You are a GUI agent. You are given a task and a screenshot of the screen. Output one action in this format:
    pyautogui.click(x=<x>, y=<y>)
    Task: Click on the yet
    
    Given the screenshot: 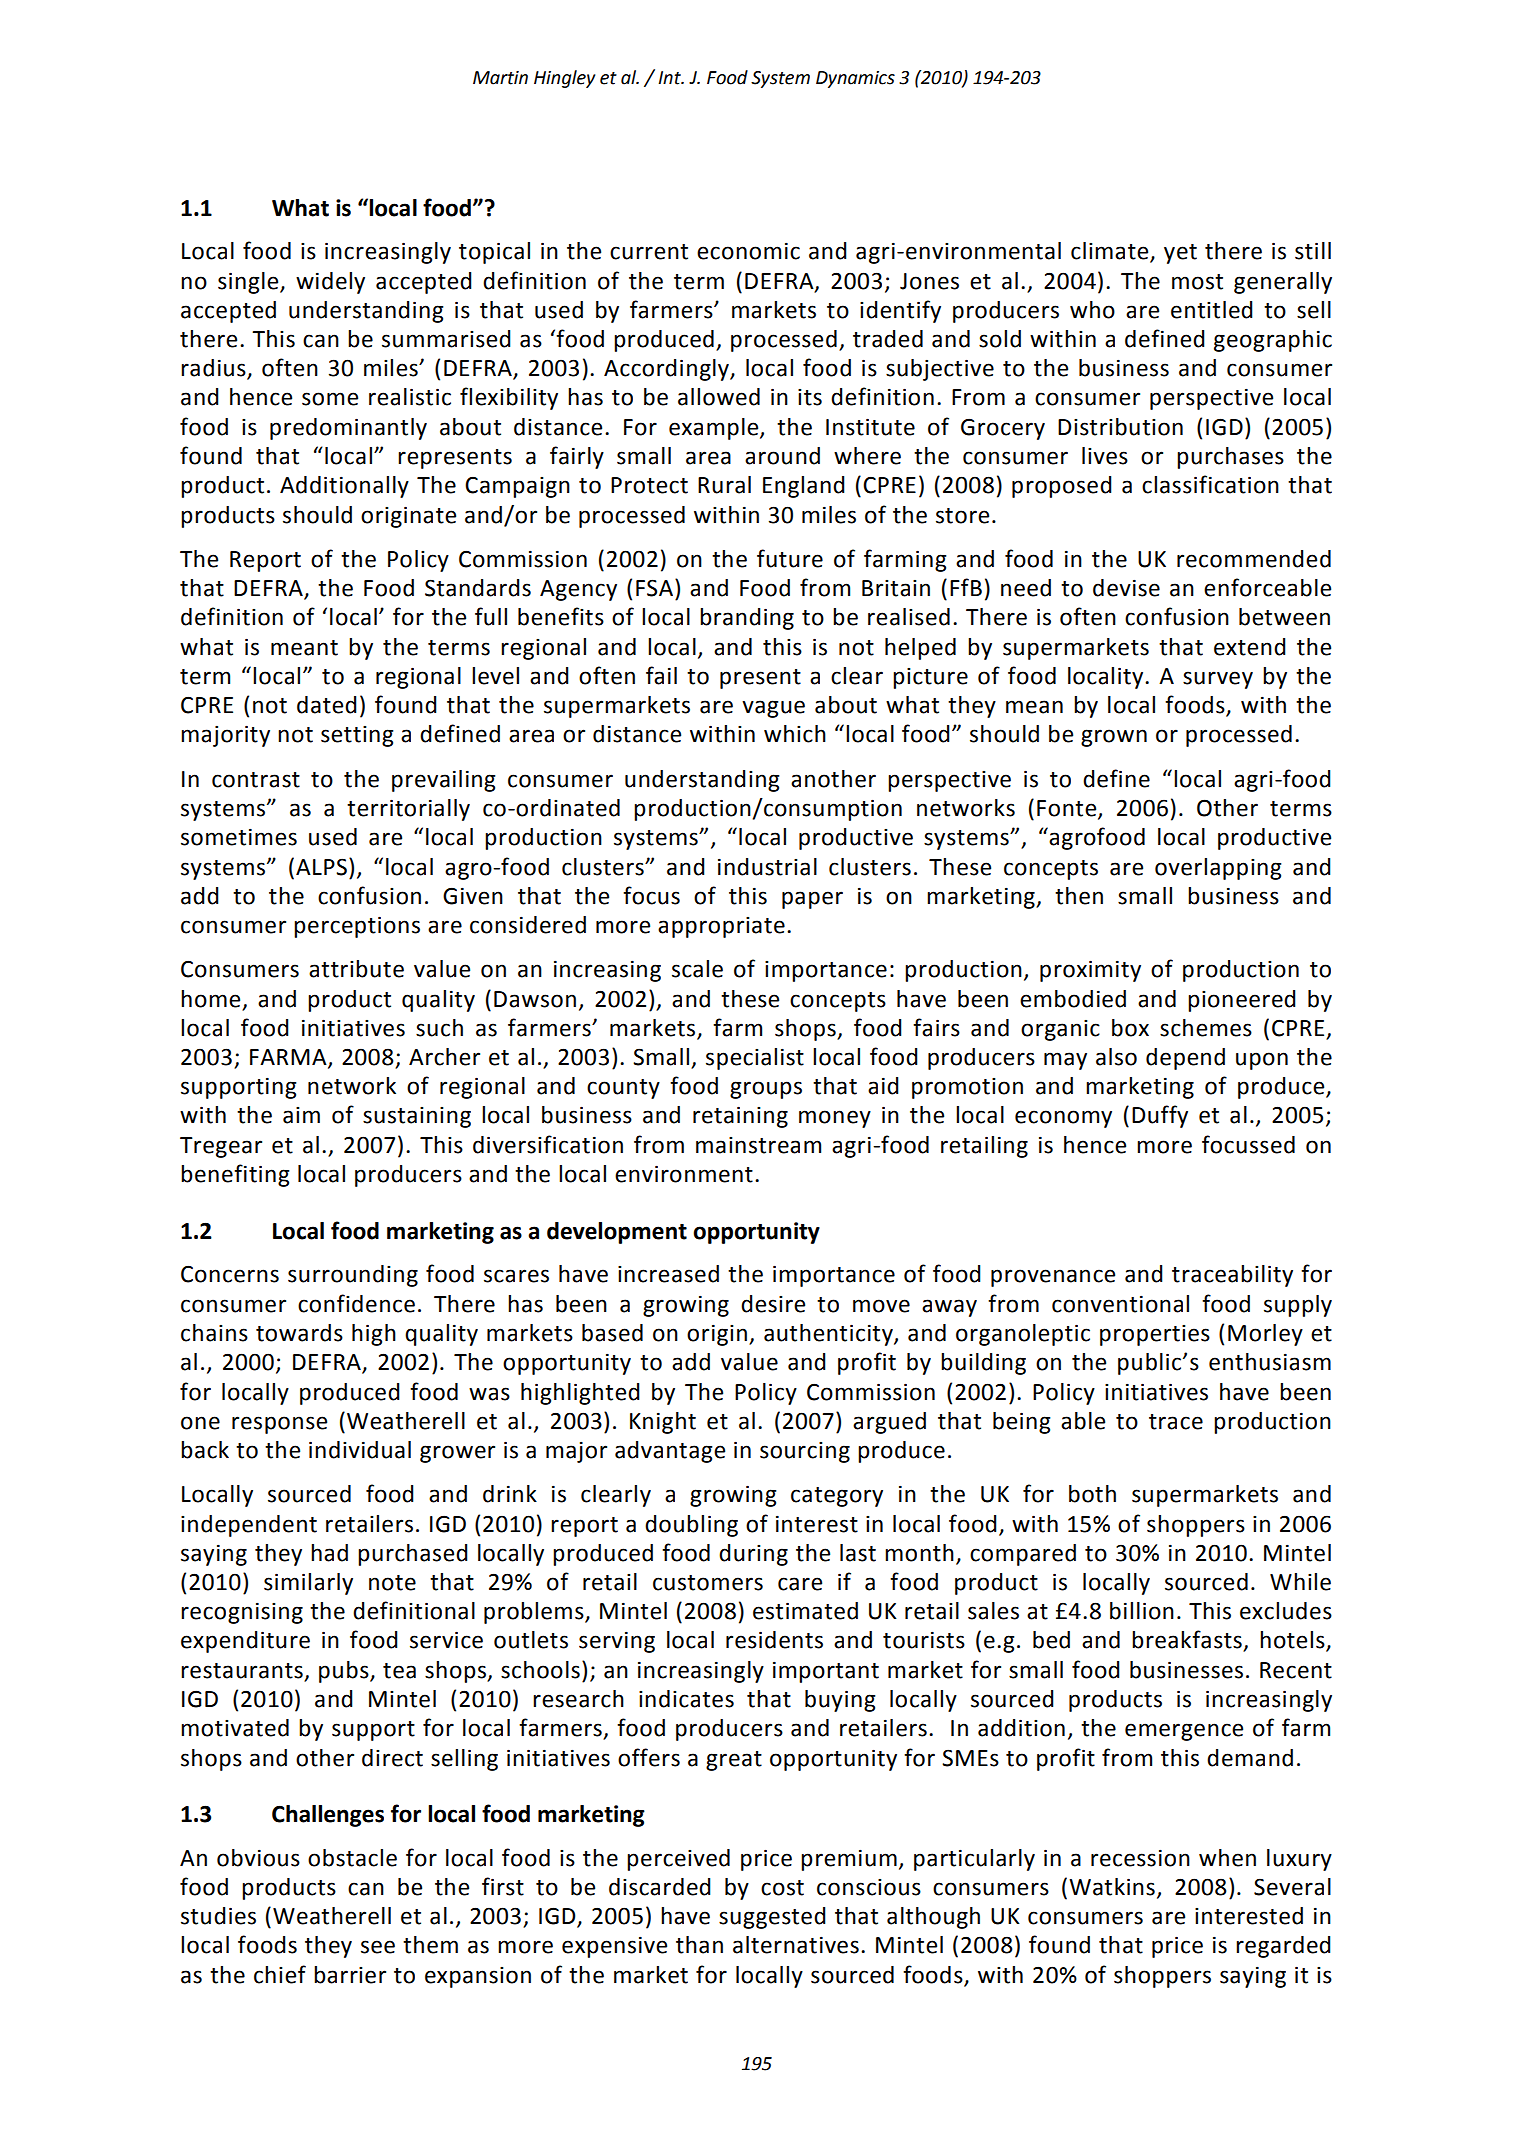 What is the action you would take?
    pyautogui.click(x=1180, y=254)
